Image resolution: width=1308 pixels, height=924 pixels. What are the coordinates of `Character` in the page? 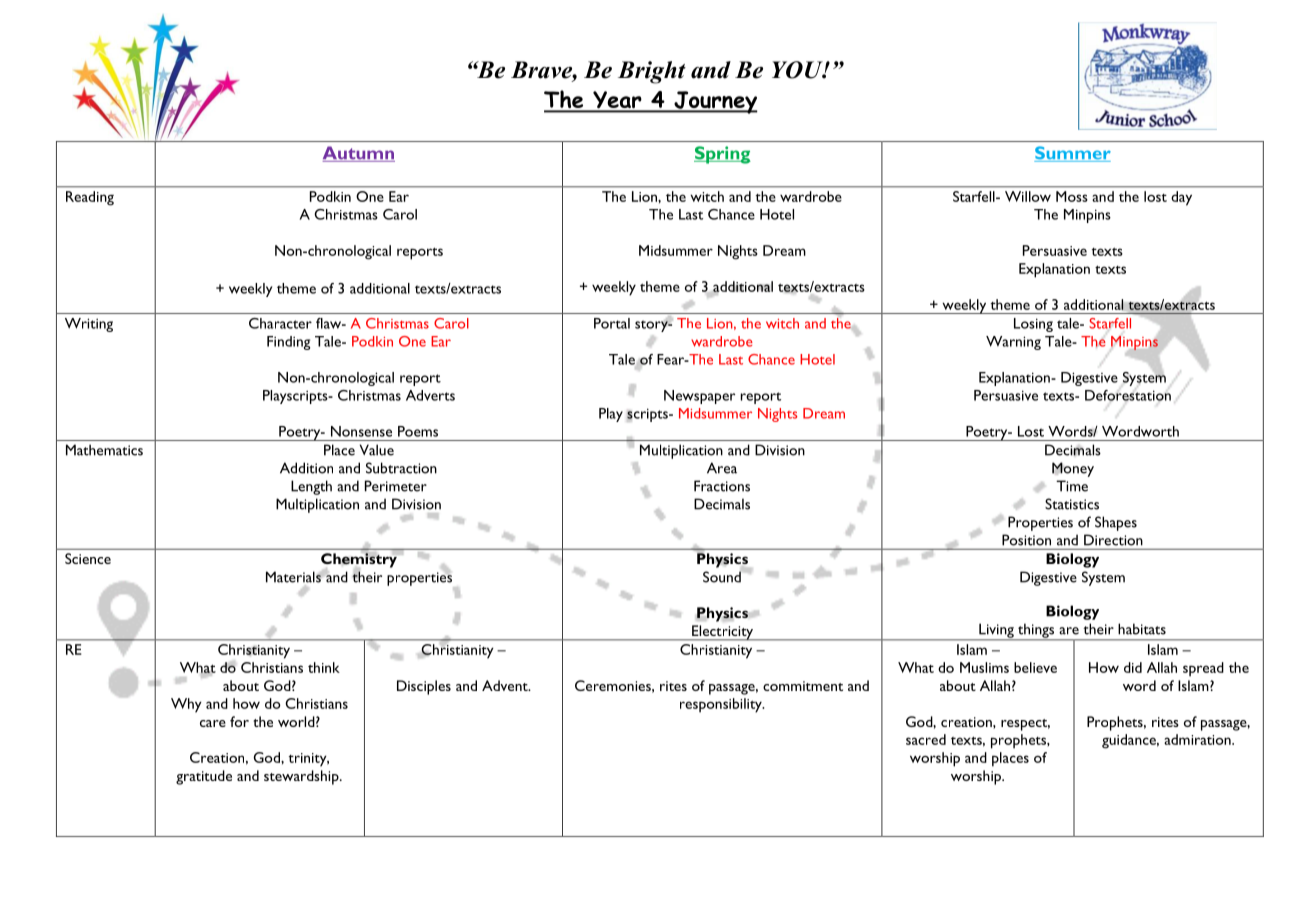 It's located at (280, 323).
